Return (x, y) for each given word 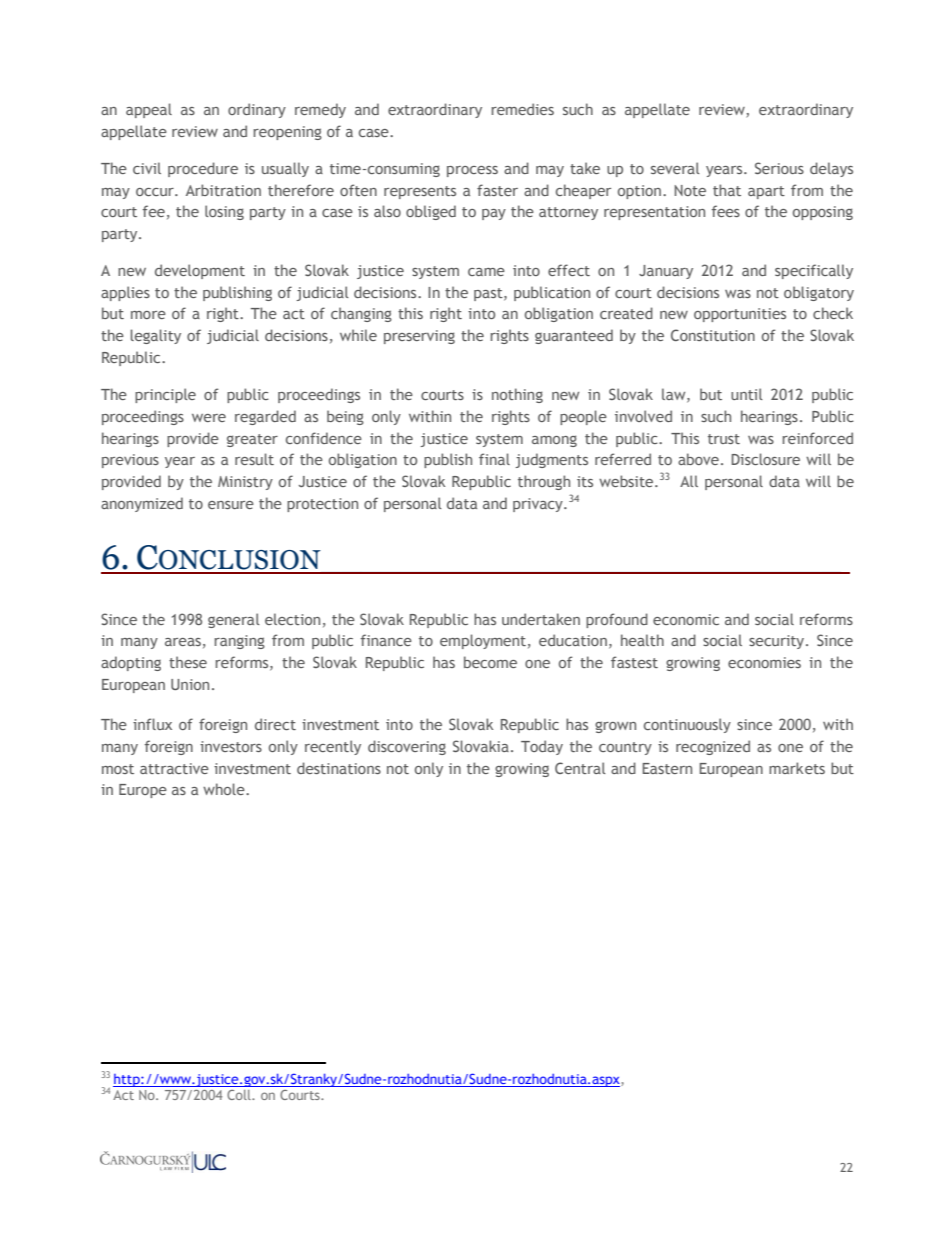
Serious (779, 168)
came (486, 272)
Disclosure (766, 459)
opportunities (740, 315)
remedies (523, 109)
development (200, 271)
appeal (149, 110)
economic (686, 619)
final (494, 459)
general (234, 620)
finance (386, 640)
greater (252, 440)
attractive (174, 768)
